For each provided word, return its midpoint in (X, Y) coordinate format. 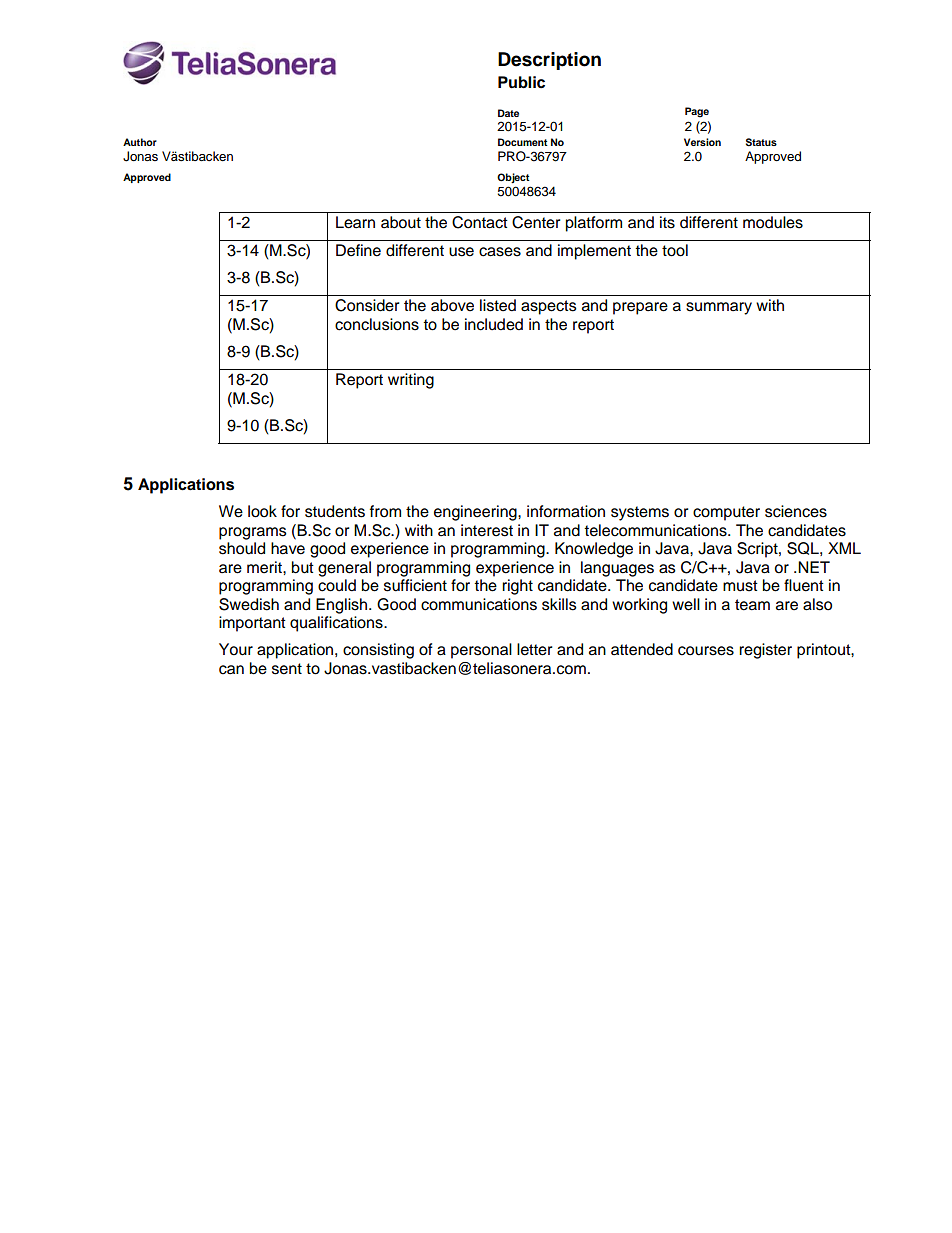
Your (236, 649)
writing (411, 381)
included (494, 324)
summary (719, 308)
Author (140, 142)
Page (697, 112)
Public (521, 82)
